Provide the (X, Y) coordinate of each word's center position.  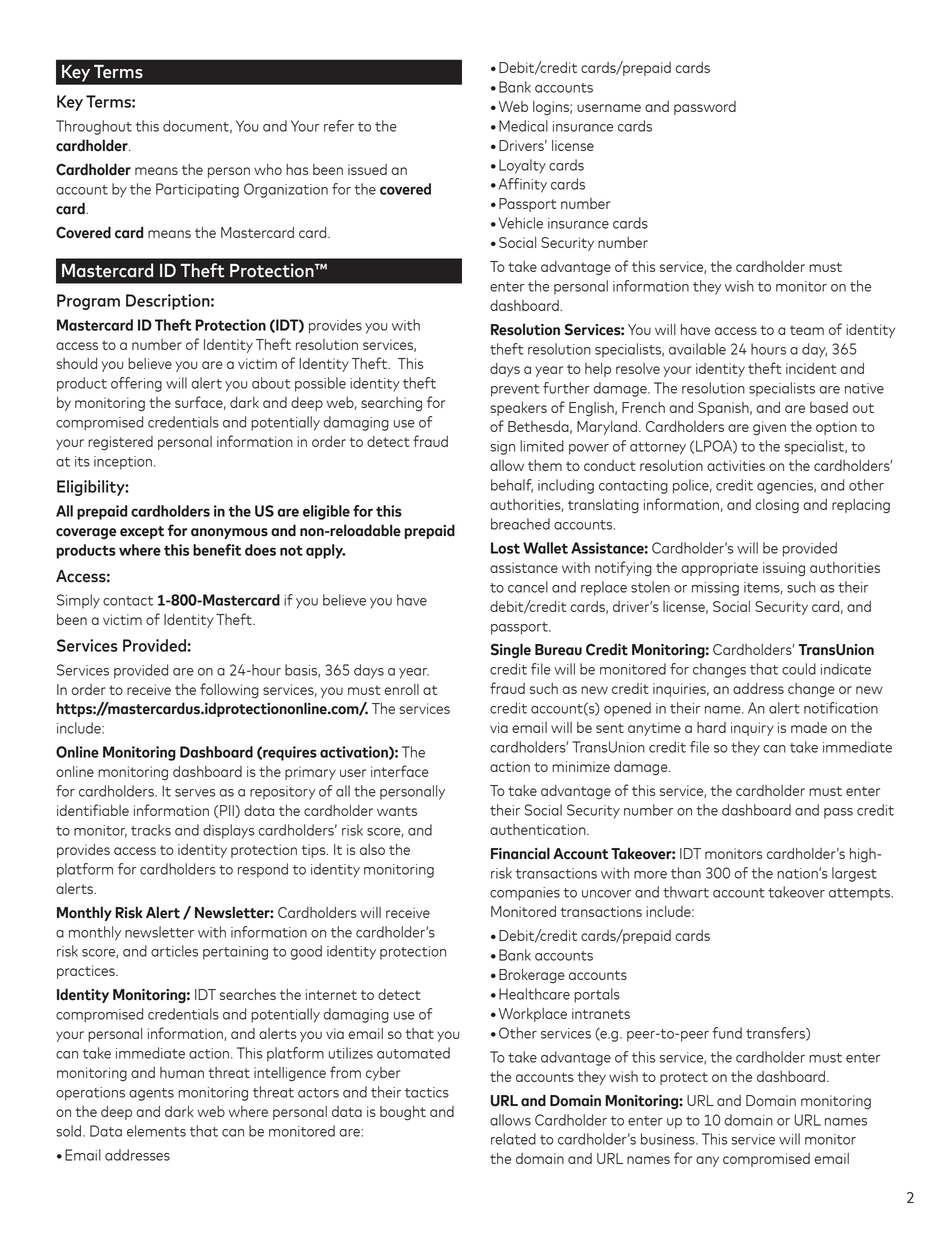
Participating (197, 190)
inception (123, 463)
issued (367, 169)
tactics (427, 1092)
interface (400, 771)
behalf (512, 486)
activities (736, 465)
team (807, 330)
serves (195, 793)
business (669, 1139)
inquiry (752, 729)
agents (151, 1094)
